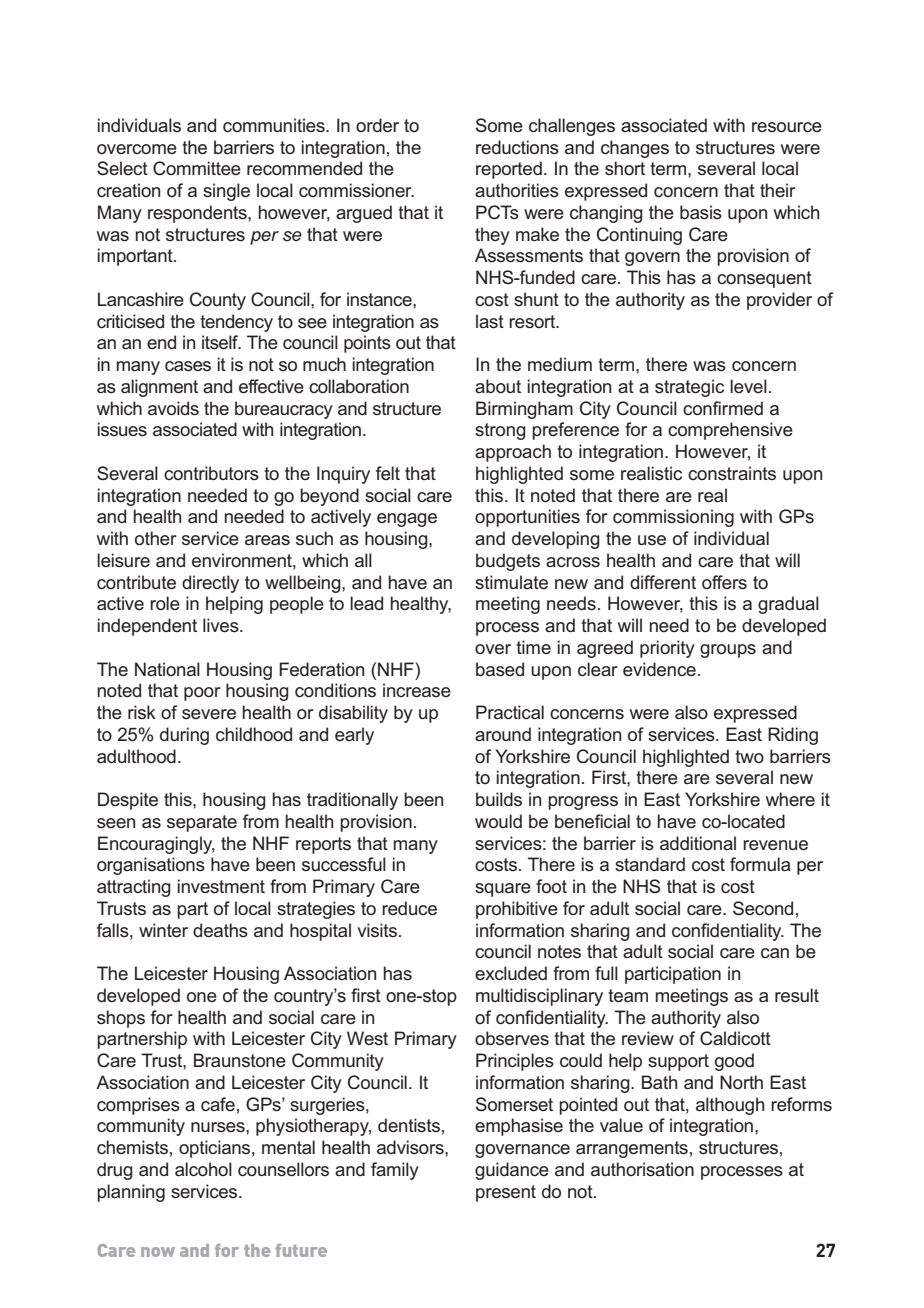 The image size is (924, 1308). I want to click on present, so click(506, 1193).
